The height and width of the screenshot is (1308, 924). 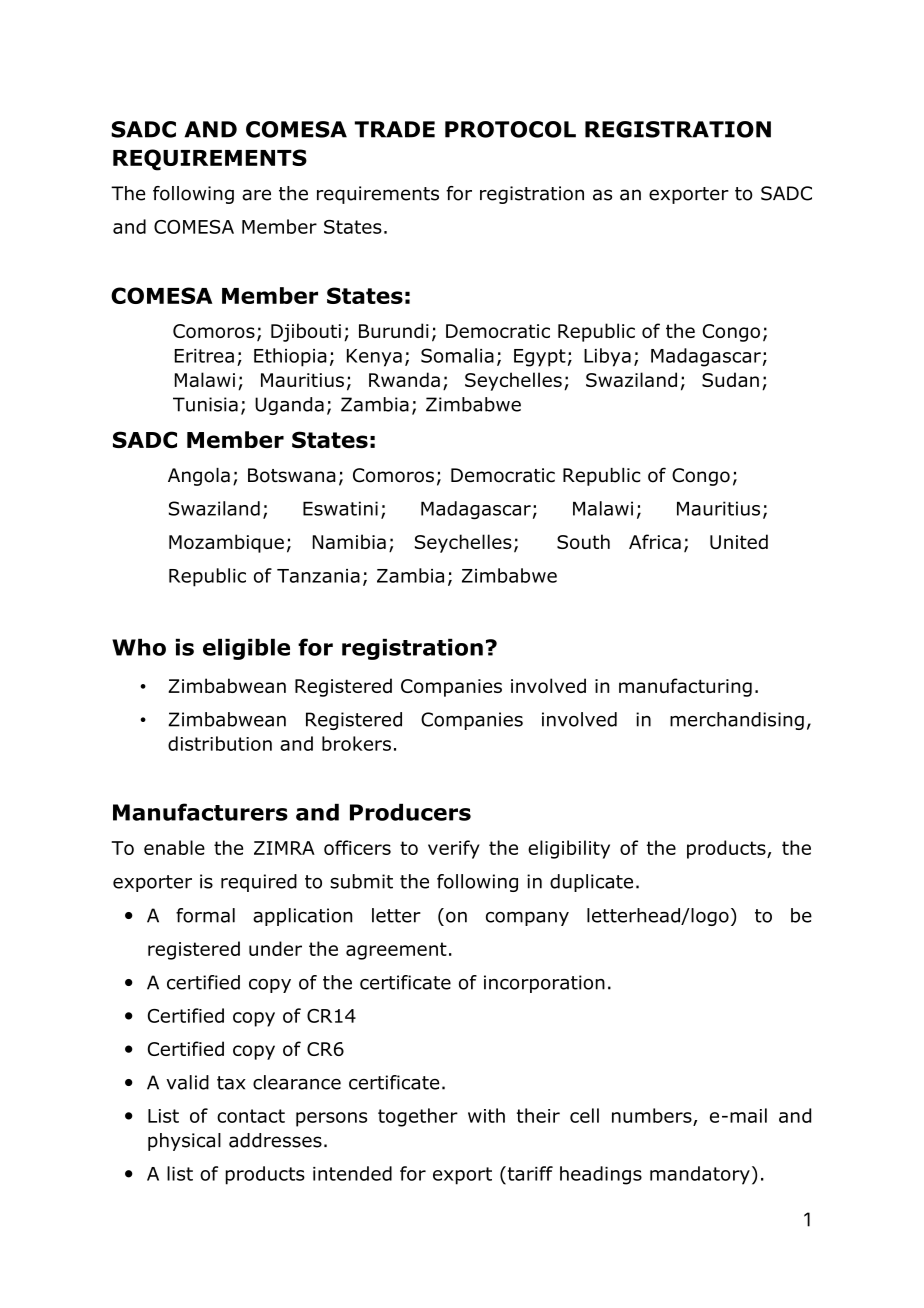 What do you see at coordinates (418, 1117) in the screenshot?
I see `together` at bounding box center [418, 1117].
